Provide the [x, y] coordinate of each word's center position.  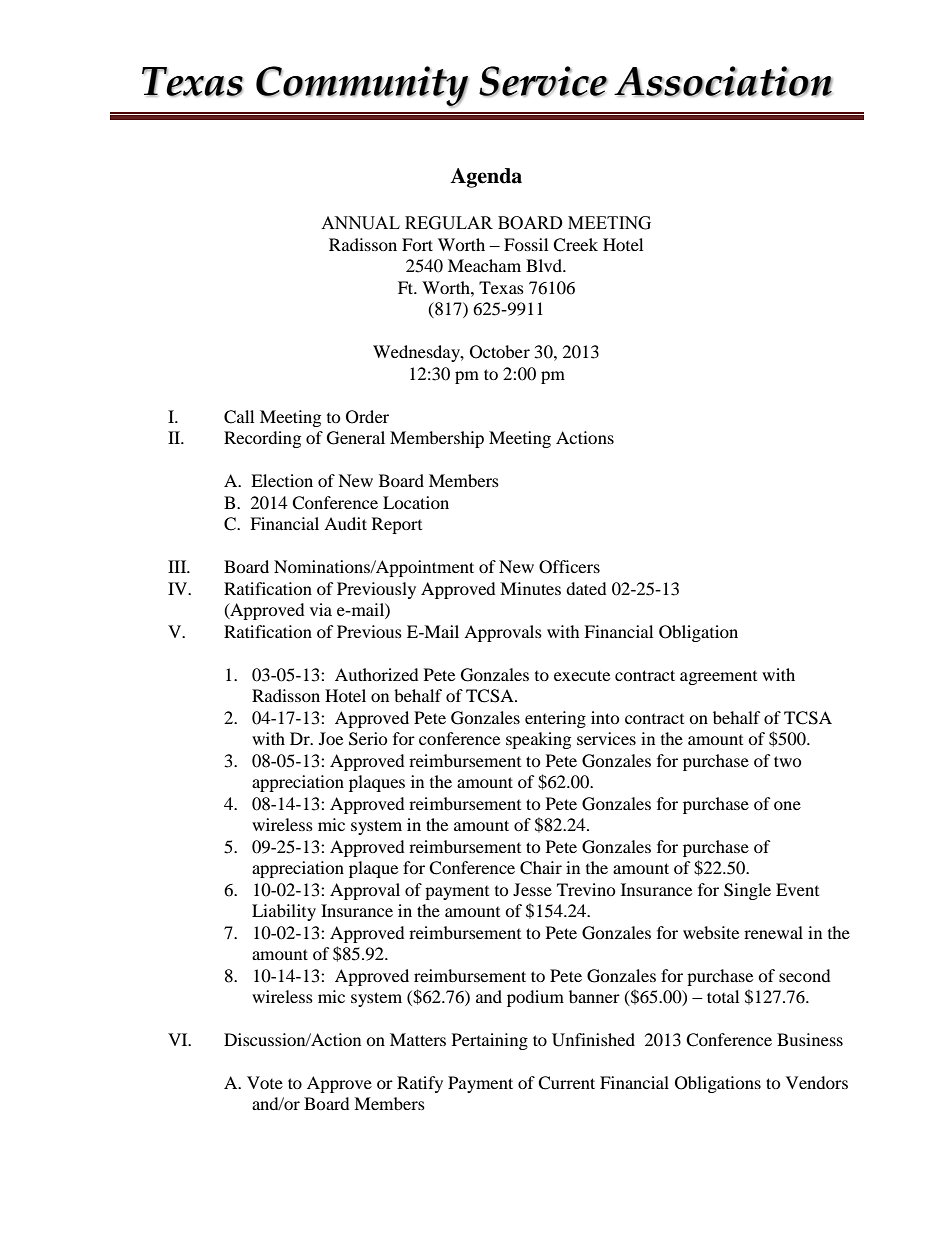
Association [723, 81]
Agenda [486, 178]
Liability [284, 912]
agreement [718, 678]
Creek [575, 245]
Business [810, 1039]
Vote [265, 1082]
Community [362, 87]
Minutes [530, 588]
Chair [541, 868]
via [321, 609]
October [500, 352]
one [787, 805]
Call [239, 417]
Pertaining [490, 1041]
